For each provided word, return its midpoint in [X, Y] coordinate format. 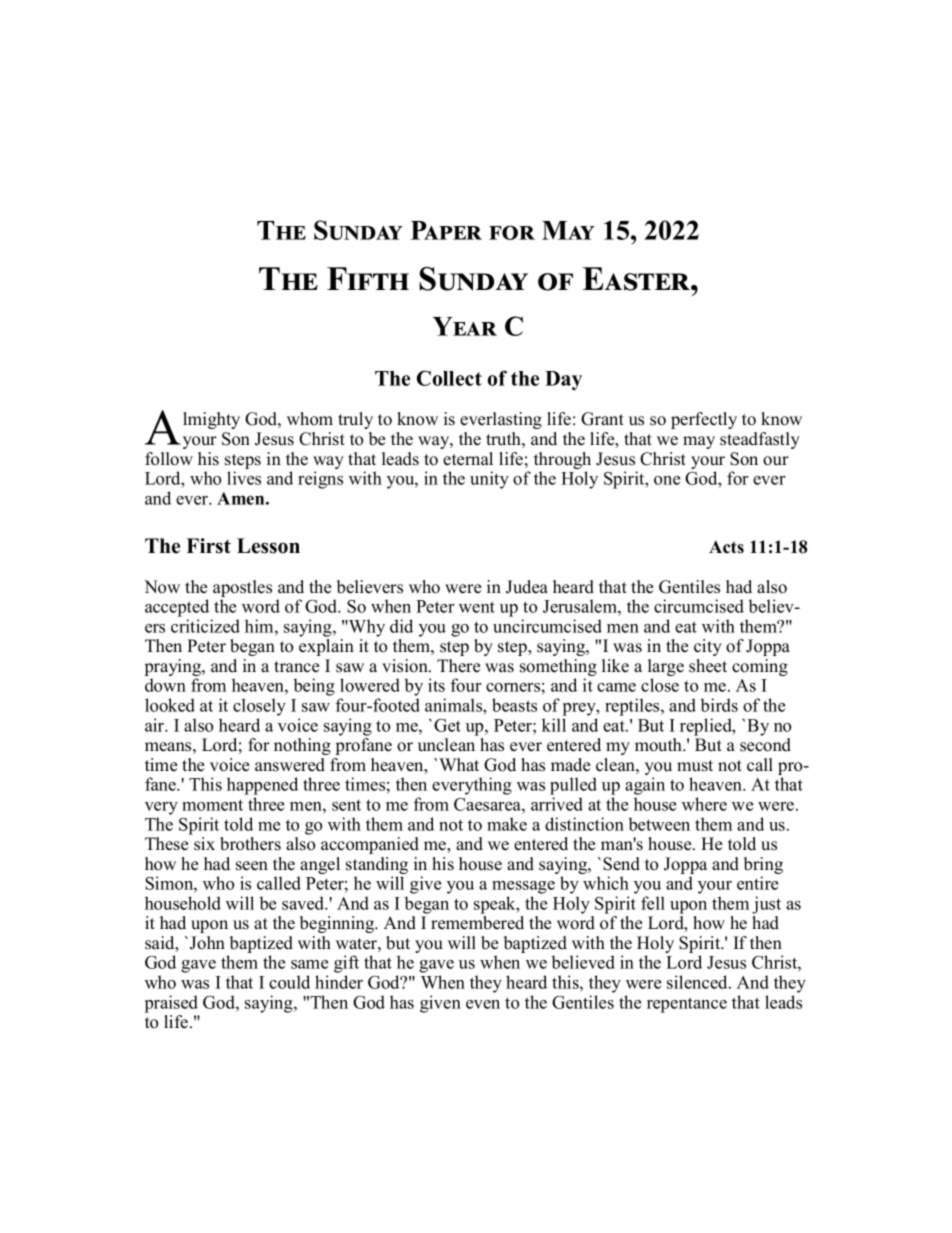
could [289, 982]
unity [489, 480]
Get [447, 725]
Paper [446, 230]
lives [244, 478]
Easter [637, 279]
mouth [660, 745]
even [483, 1004]
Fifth [368, 278]
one [667, 480]
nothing [302, 746]
